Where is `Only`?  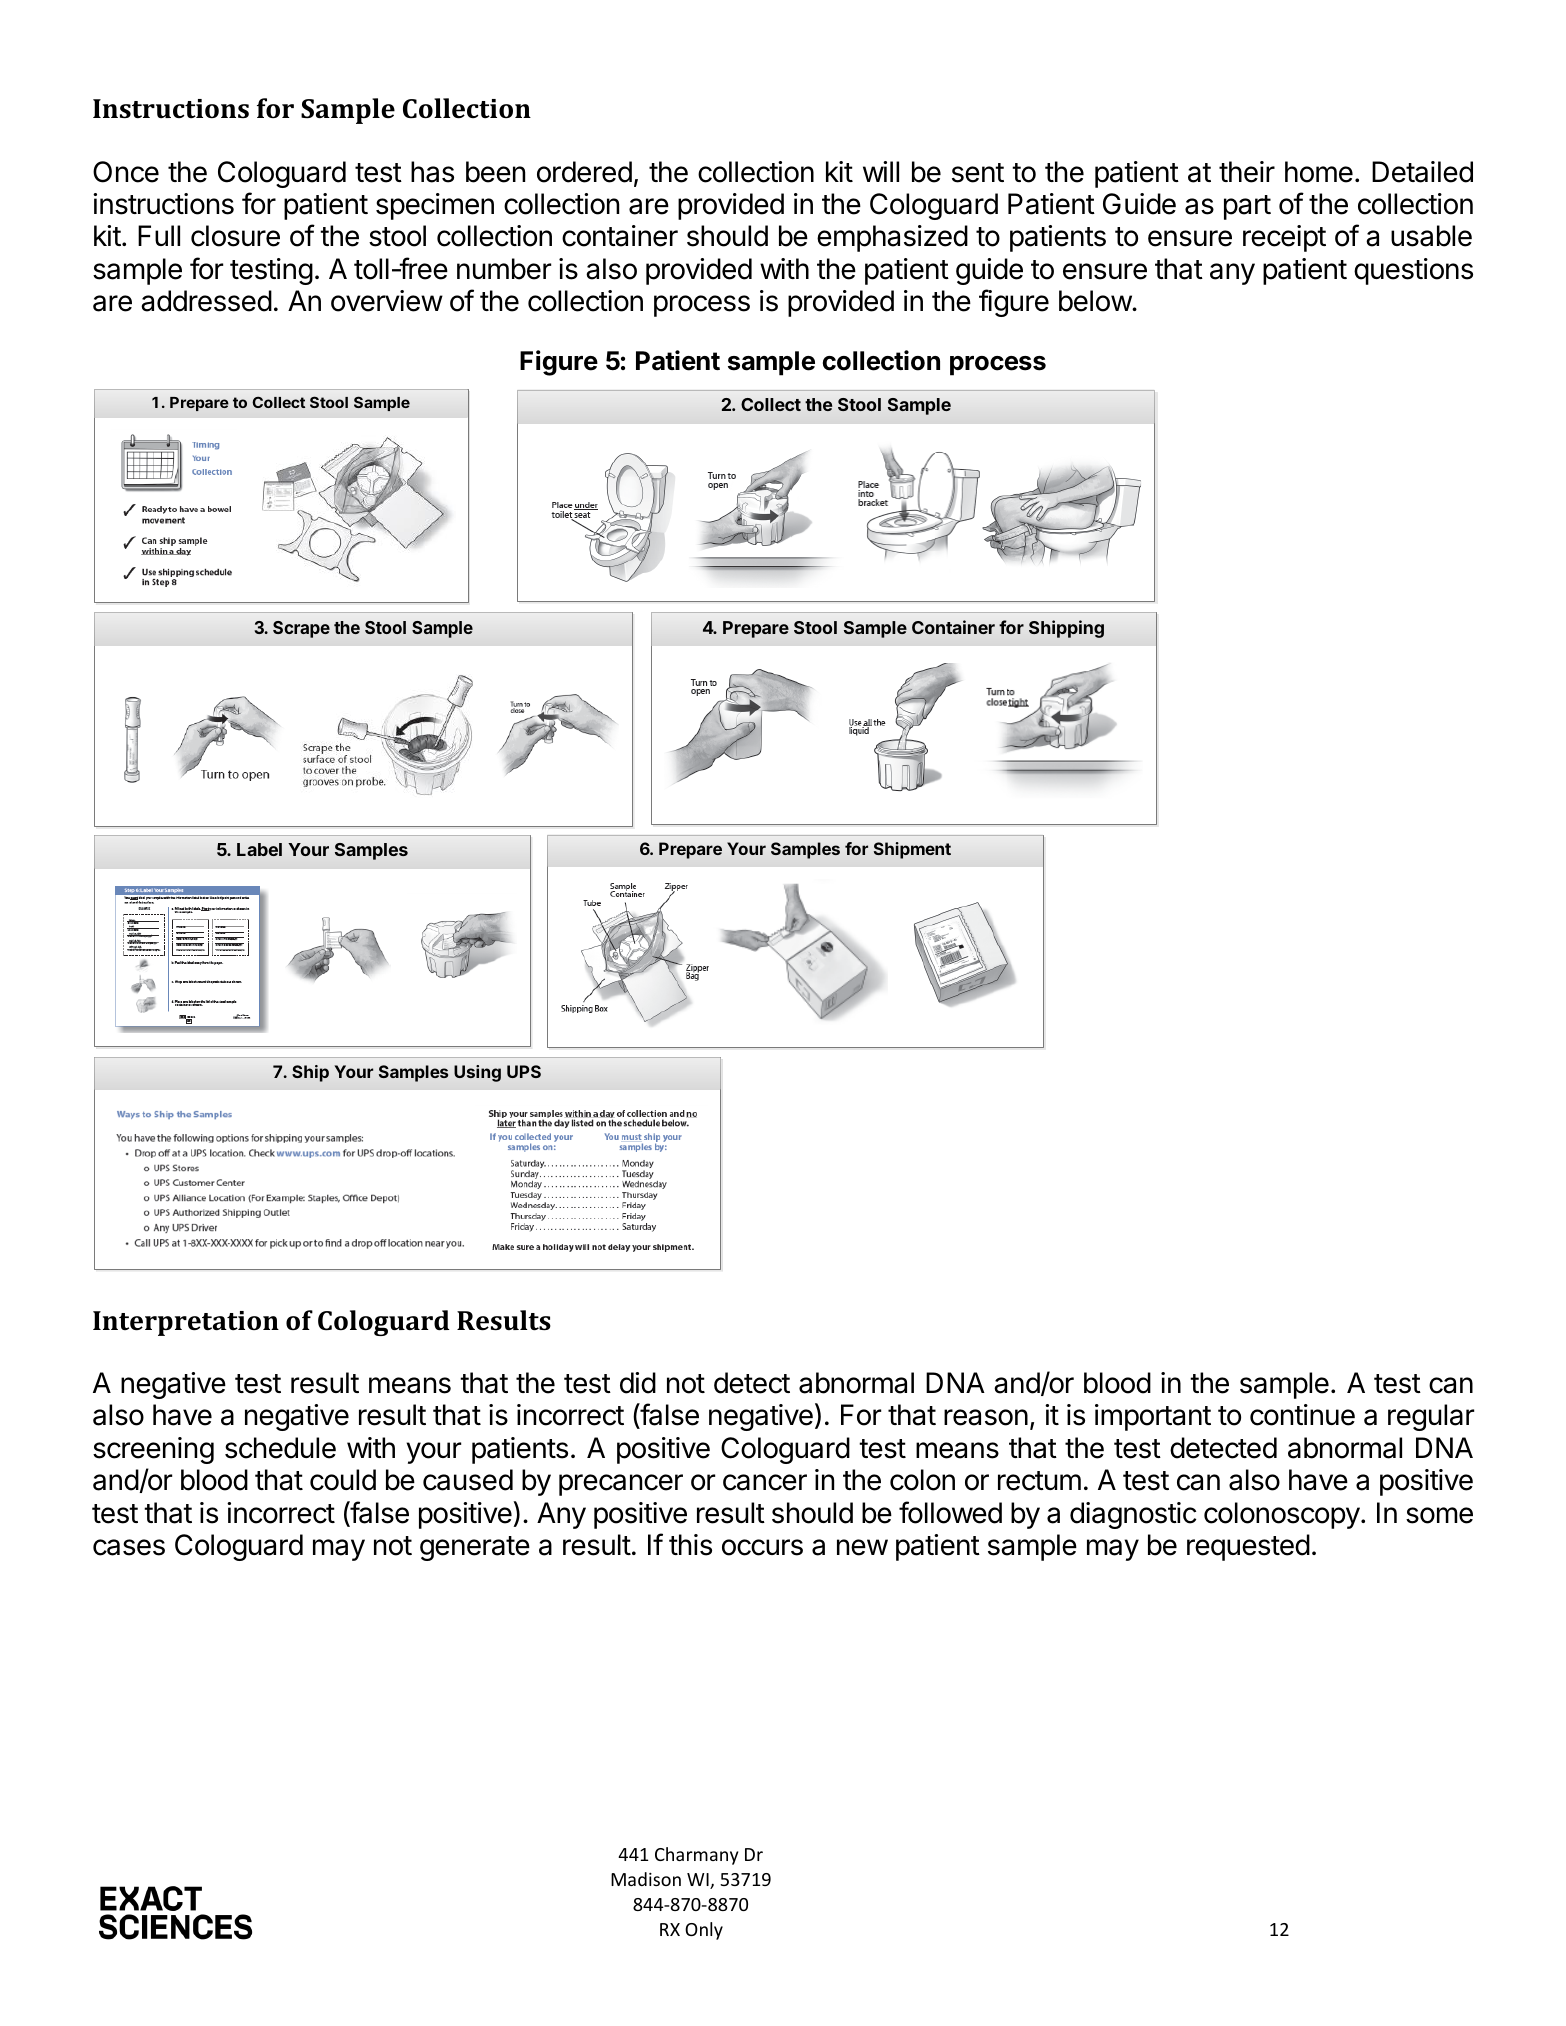
Only is located at coordinates (704, 1931).
